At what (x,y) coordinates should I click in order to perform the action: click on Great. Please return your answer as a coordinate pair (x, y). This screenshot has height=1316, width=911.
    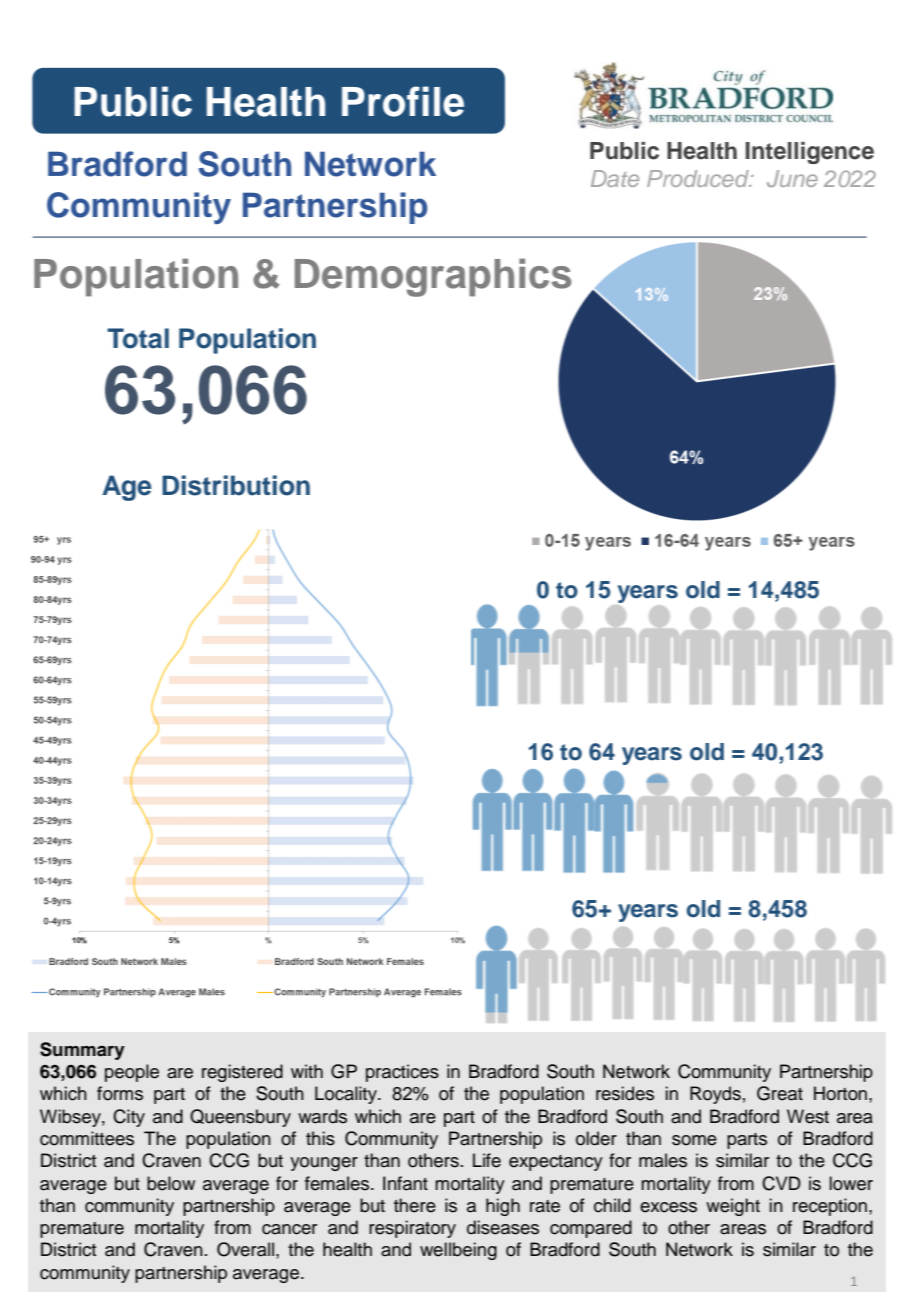
    Looking at the image, I should click on (780, 1093).
